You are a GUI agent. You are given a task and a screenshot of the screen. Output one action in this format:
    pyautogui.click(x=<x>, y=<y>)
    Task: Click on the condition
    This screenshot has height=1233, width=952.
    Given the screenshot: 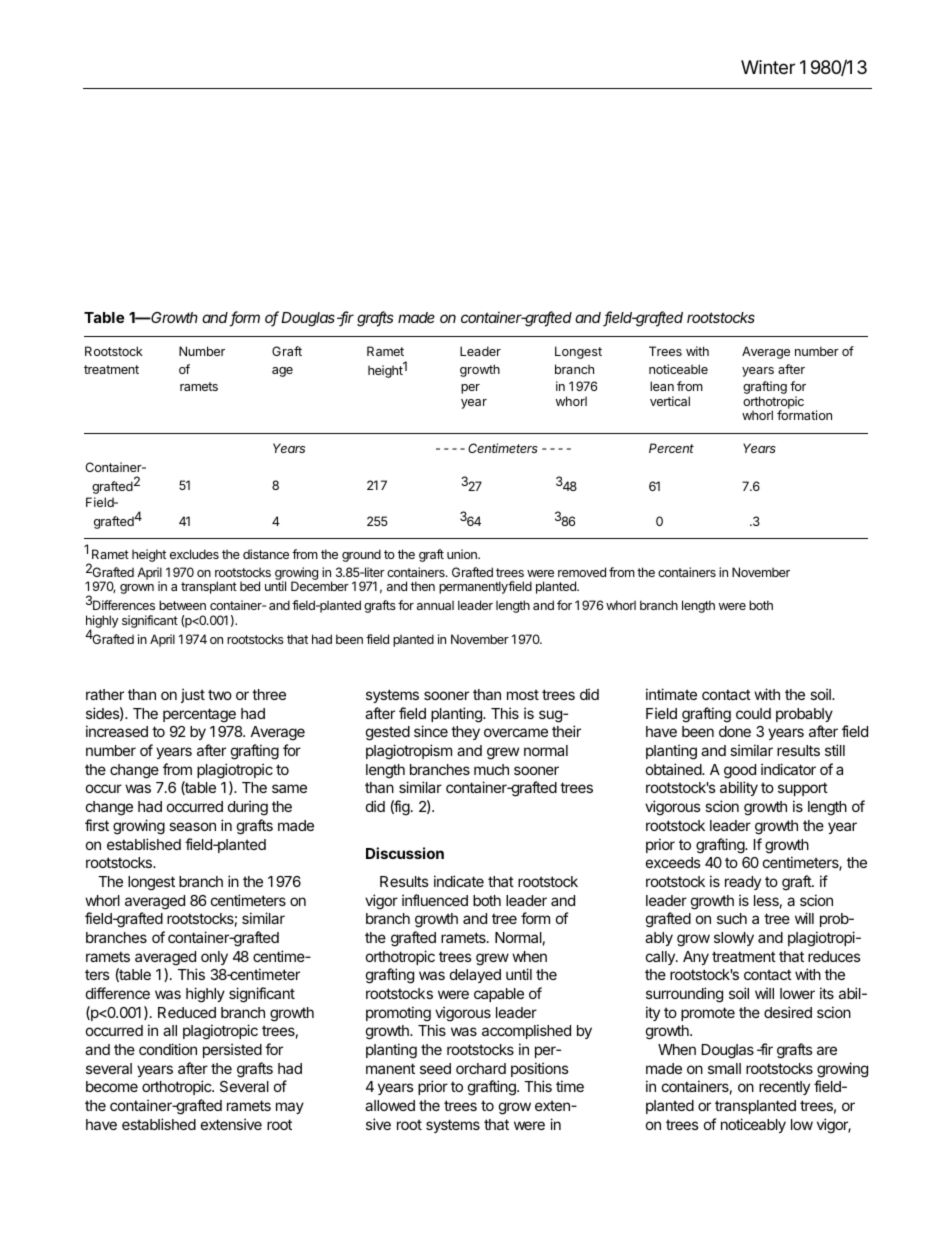 What is the action you would take?
    pyautogui.click(x=168, y=1049)
